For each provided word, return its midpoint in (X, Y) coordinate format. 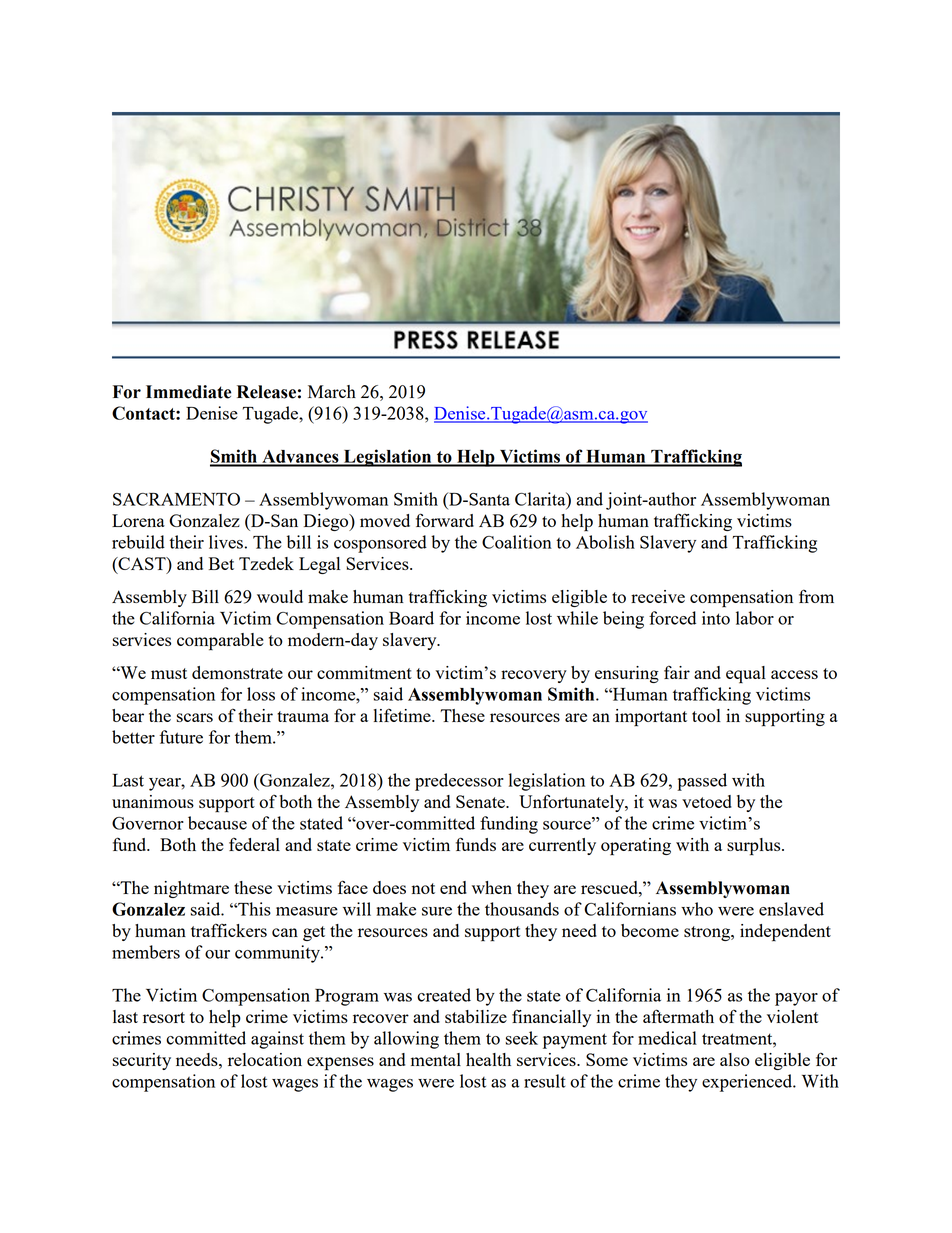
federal (254, 844)
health (488, 1059)
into (716, 618)
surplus (755, 847)
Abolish (605, 542)
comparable (220, 642)
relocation (265, 1059)
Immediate (188, 392)
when (492, 887)
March (332, 391)
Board (411, 618)
